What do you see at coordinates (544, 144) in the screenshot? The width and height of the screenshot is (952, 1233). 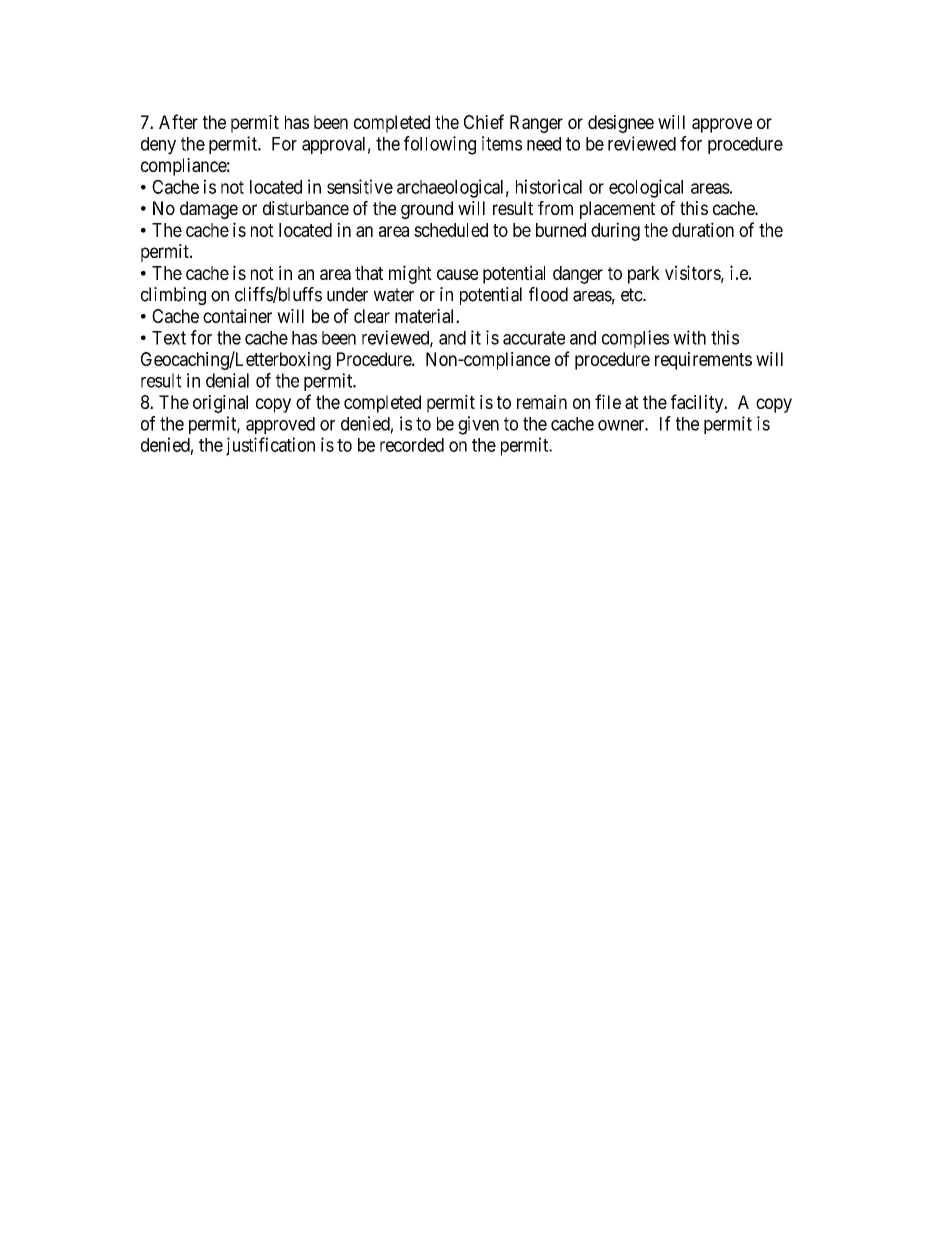 I see `need` at bounding box center [544, 144].
